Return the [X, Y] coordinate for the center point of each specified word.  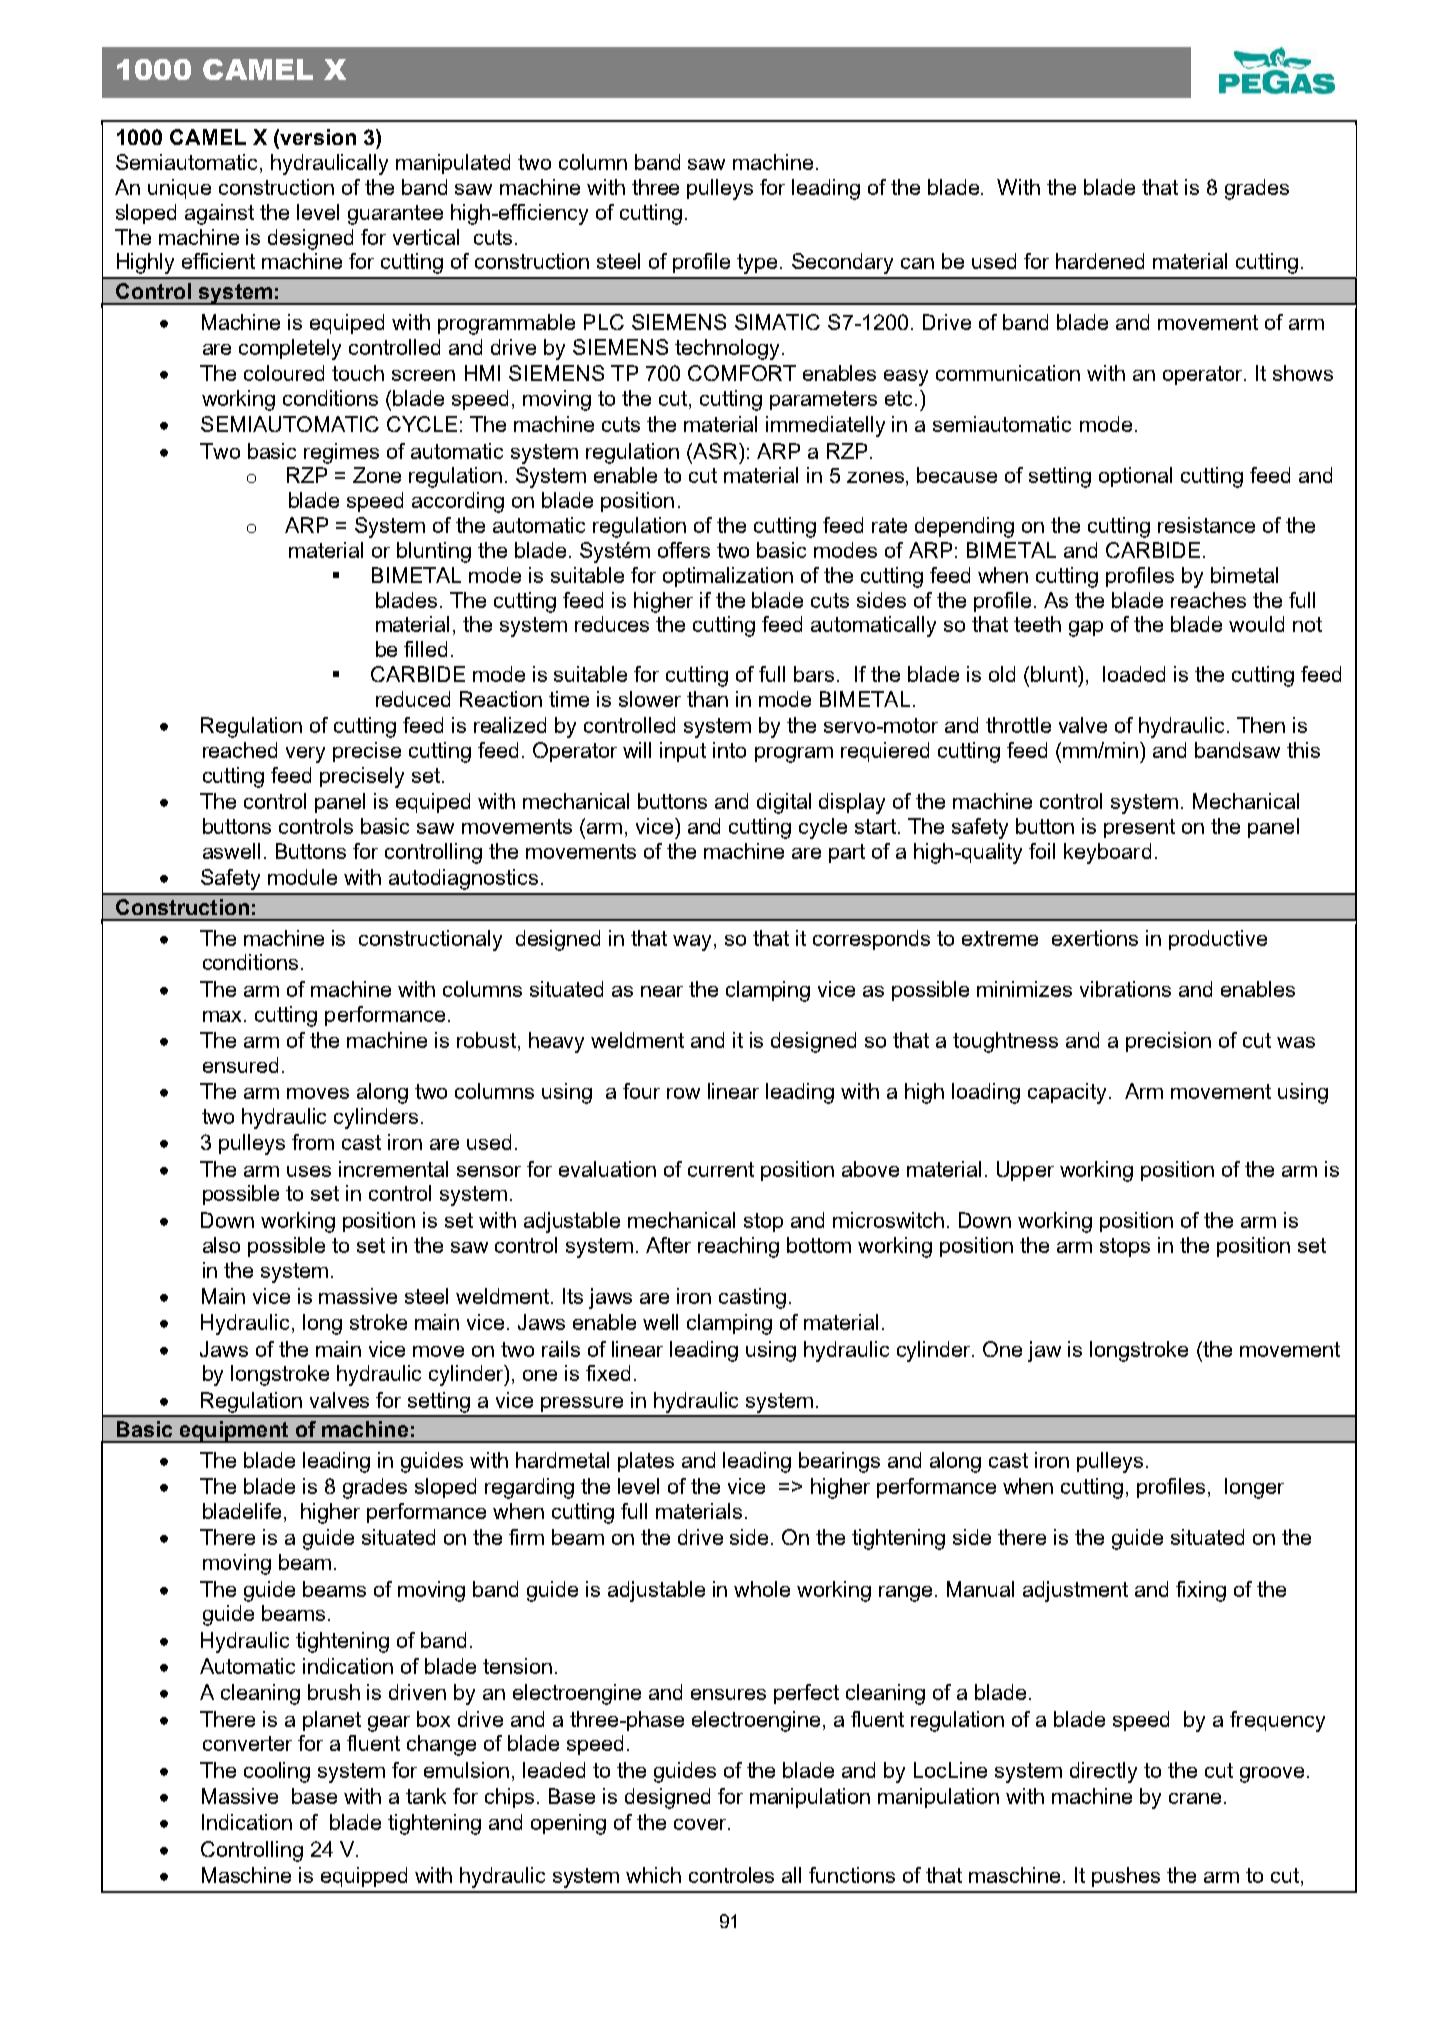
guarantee [395, 215]
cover [701, 1824]
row [683, 1093]
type [757, 264]
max [224, 1016]
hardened [1100, 261]
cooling [277, 1772]
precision [1168, 1042]
